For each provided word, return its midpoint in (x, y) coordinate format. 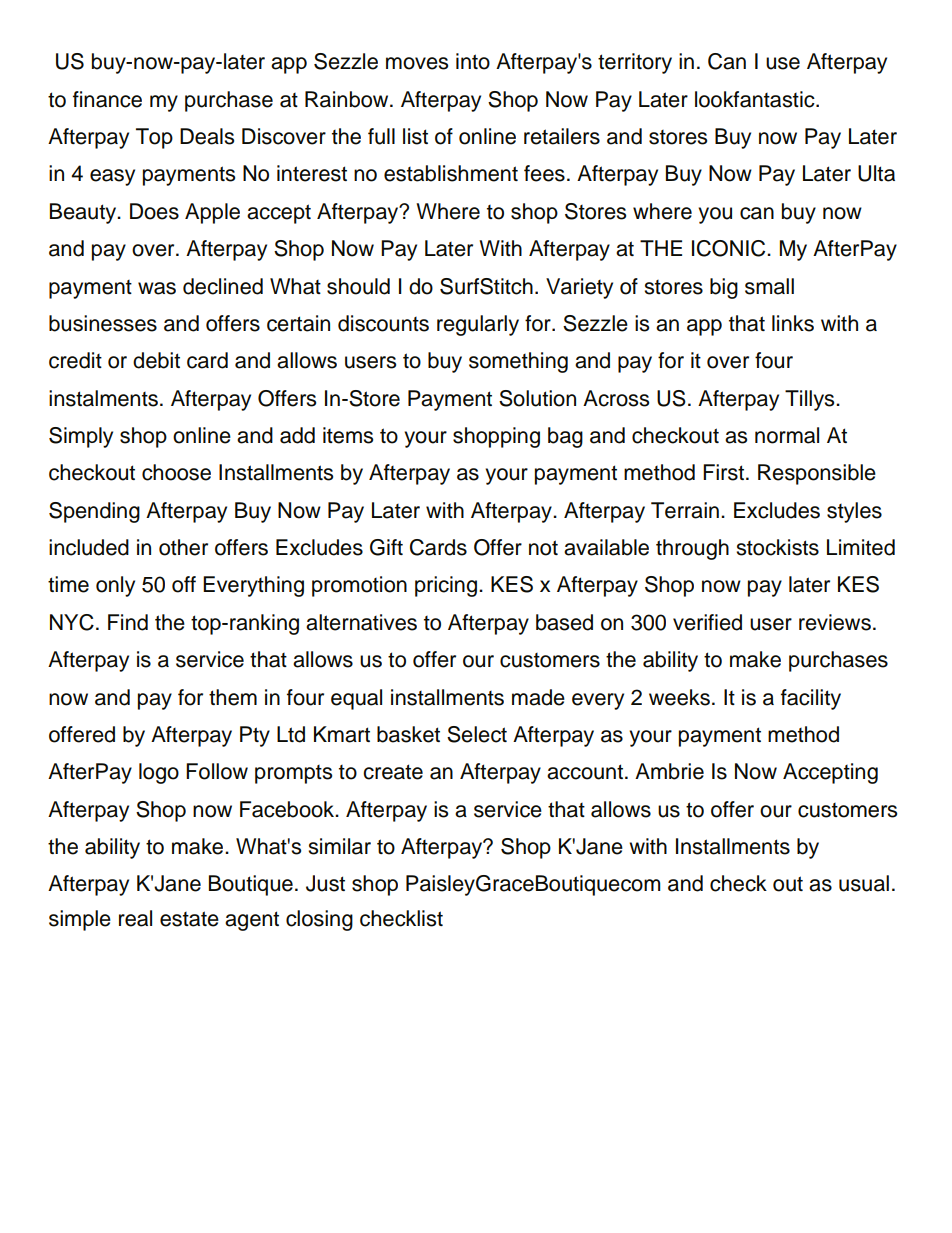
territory (635, 63)
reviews (835, 622)
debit (156, 360)
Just (325, 883)
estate (189, 919)
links (793, 323)
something (518, 362)
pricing (446, 586)
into (473, 61)
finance (107, 99)
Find (128, 622)
